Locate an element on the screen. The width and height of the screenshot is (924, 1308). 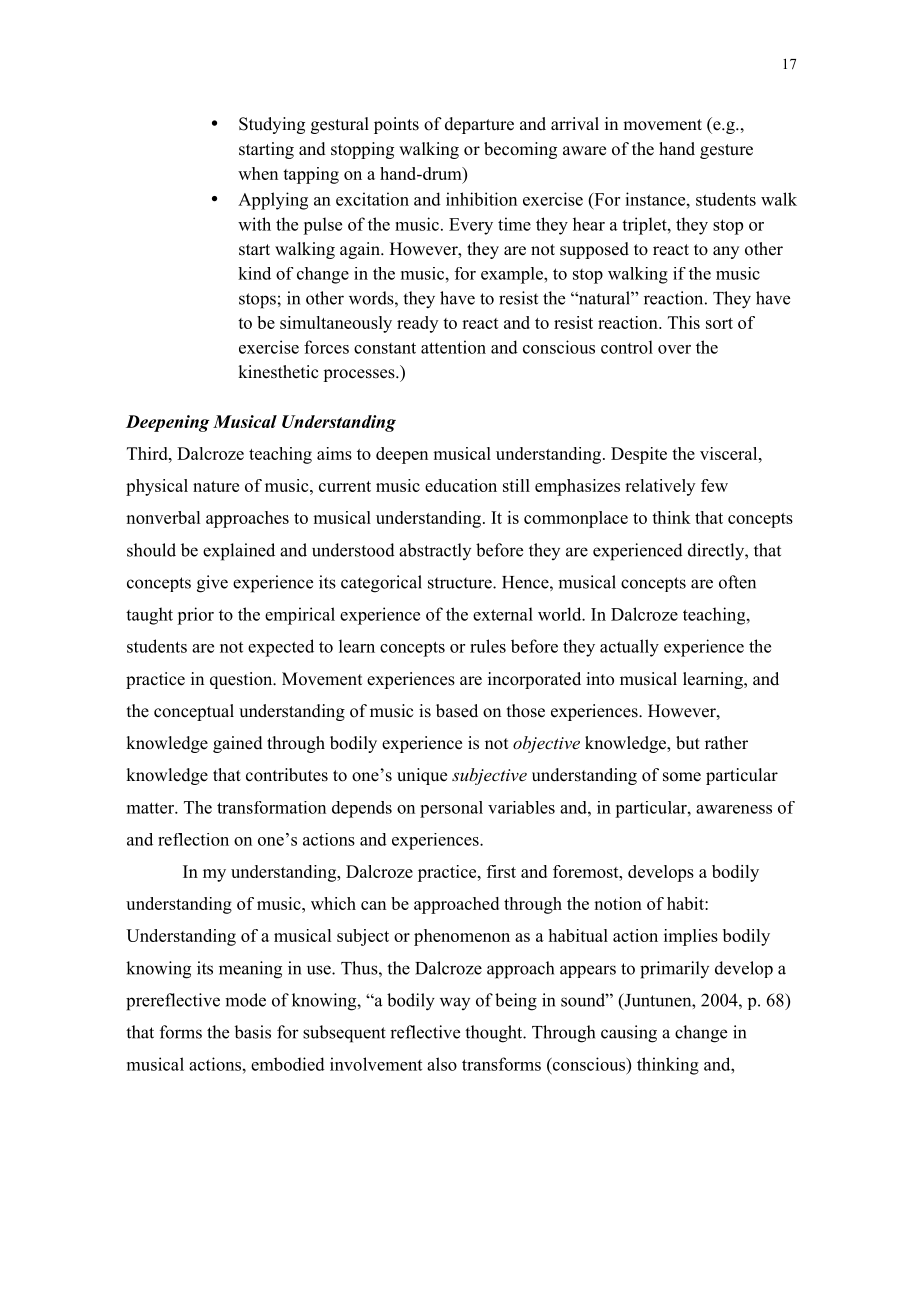
also is located at coordinates (442, 1064).
